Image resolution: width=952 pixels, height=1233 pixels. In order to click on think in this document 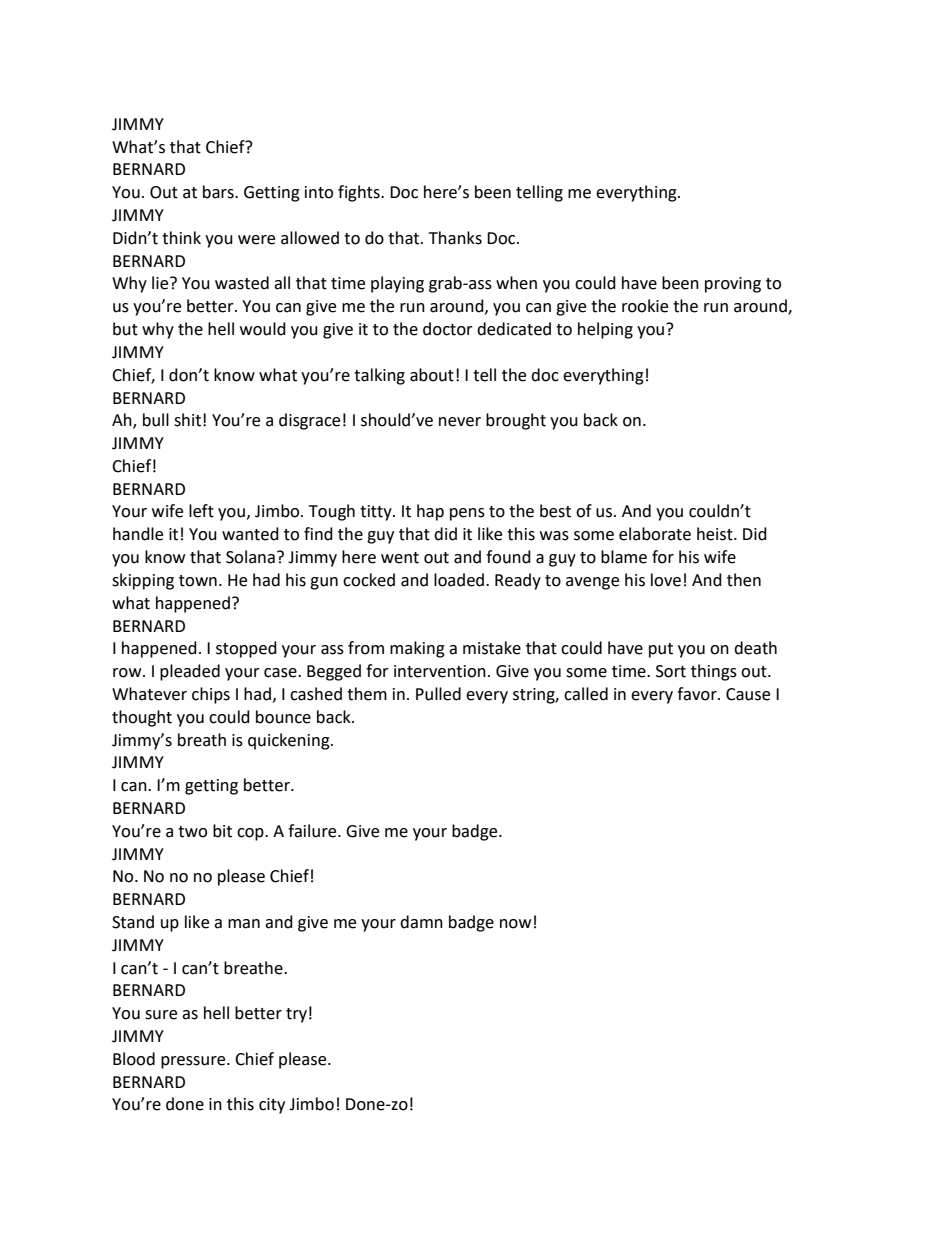, I will do `click(181, 238)`.
